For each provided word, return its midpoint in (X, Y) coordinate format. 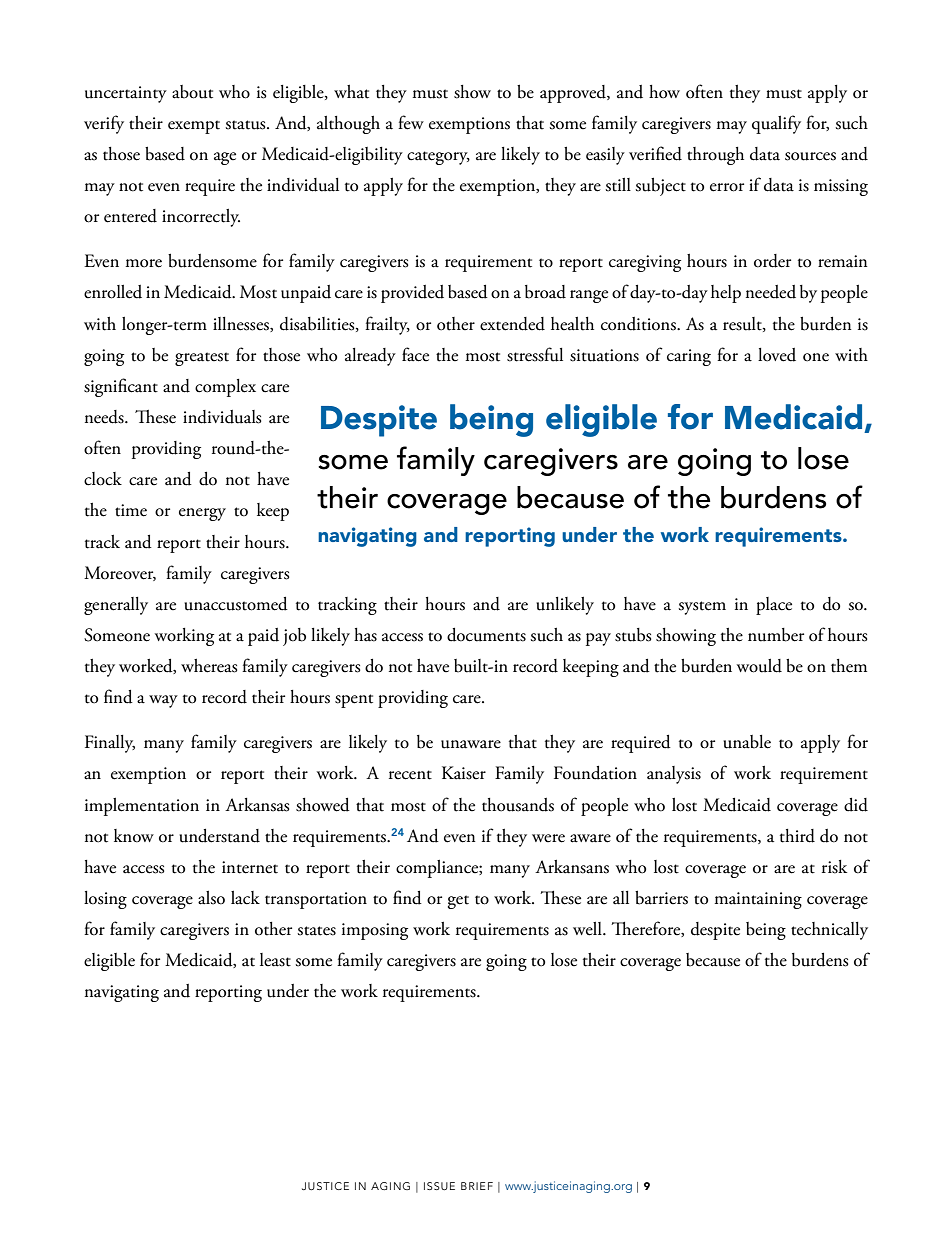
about (192, 92)
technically (829, 931)
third (797, 836)
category (438, 158)
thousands (518, 805)
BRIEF (477, 1186)
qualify (776, 124)
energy (202, 514)
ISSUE (439, 1186)
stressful (535, 354)
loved (777, 355)
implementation (142, 807)
